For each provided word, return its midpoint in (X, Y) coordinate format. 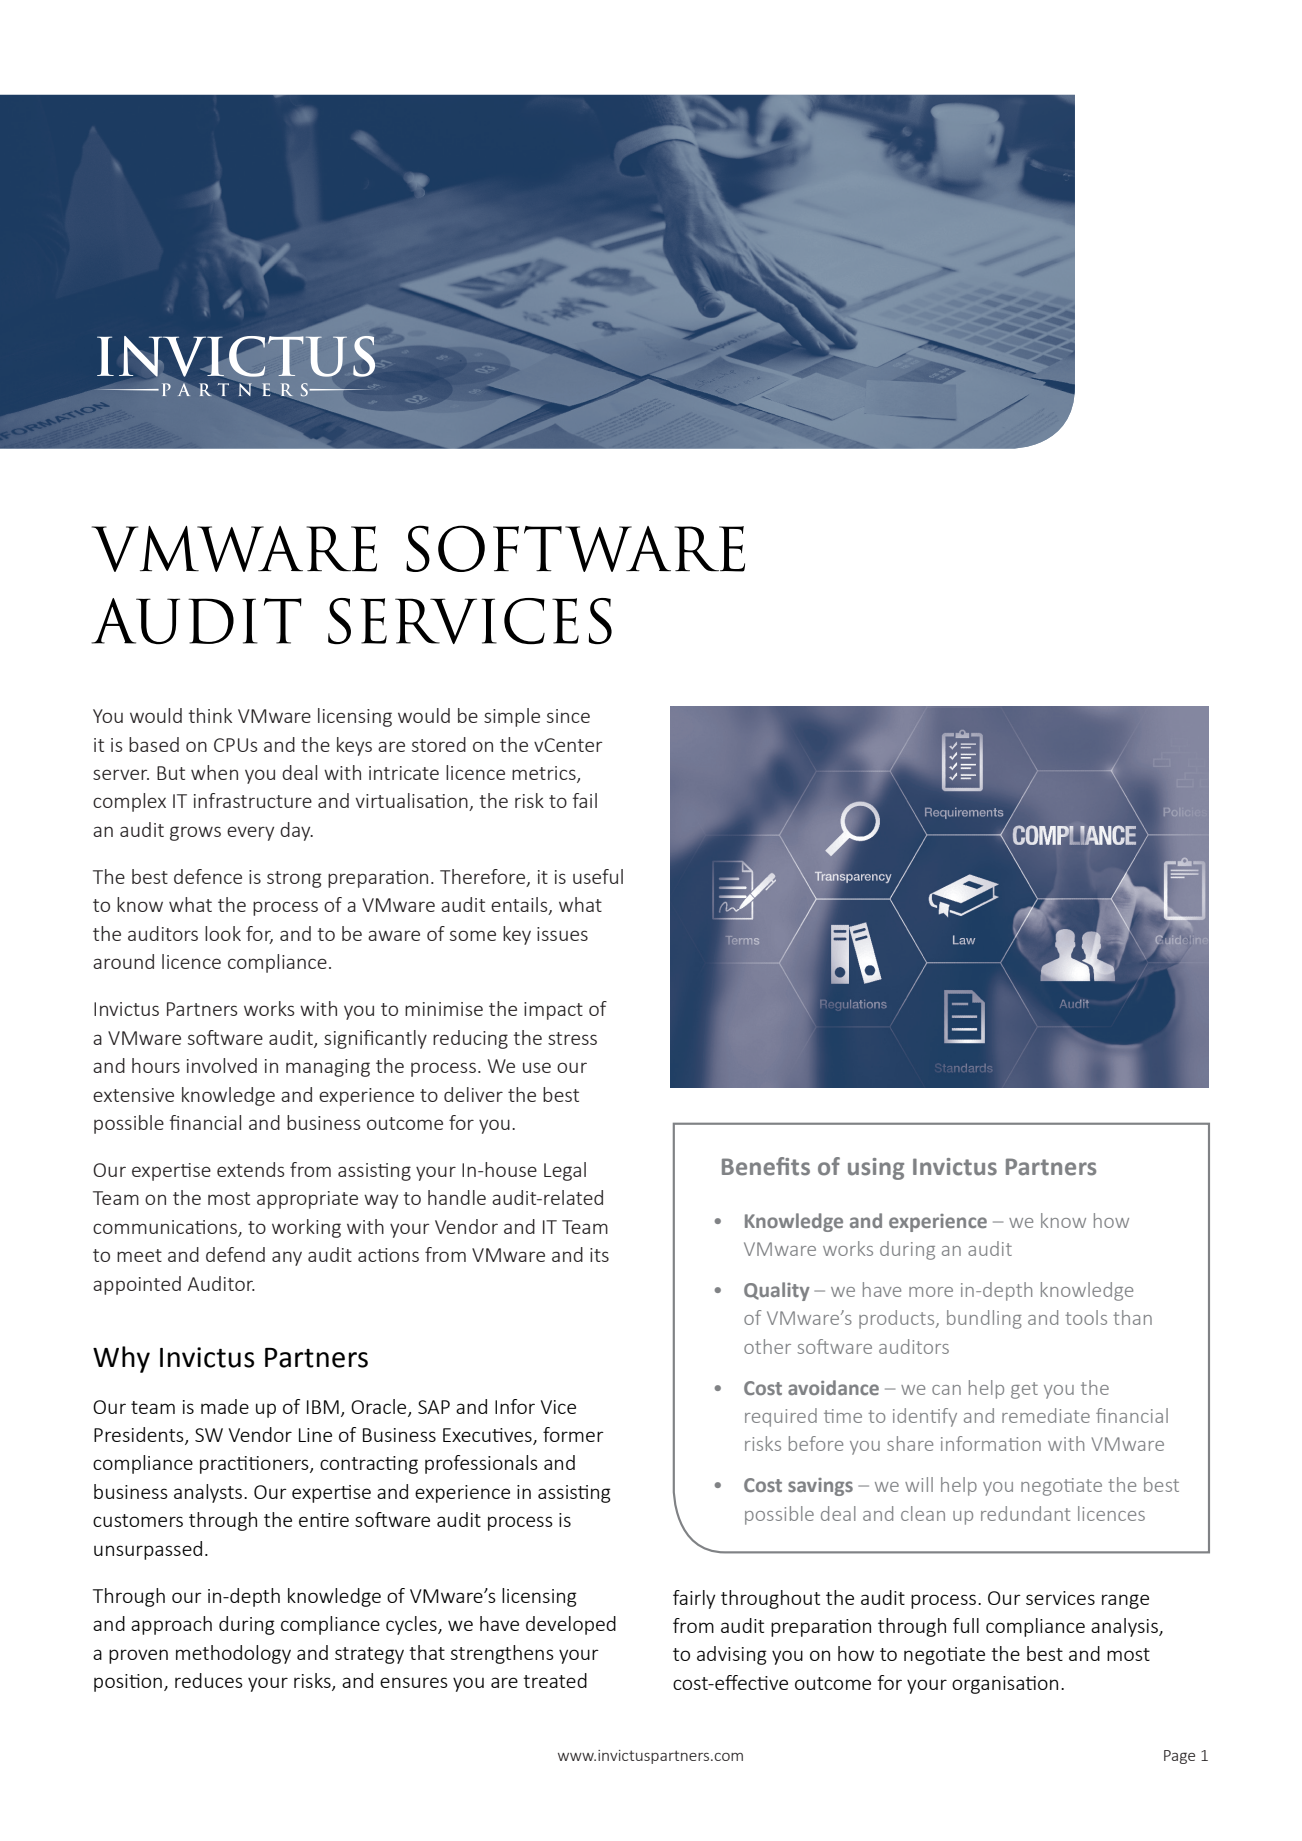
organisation (1005, 1685)
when (214, 772)
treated (555, 1680)
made (225, 1406)
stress (572, 1038)
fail (585, 800)
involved (222, 1065)
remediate (1046, 1415)
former (573, 1434)
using (876, 1169)
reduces (209, 1680)
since (568, 716)
